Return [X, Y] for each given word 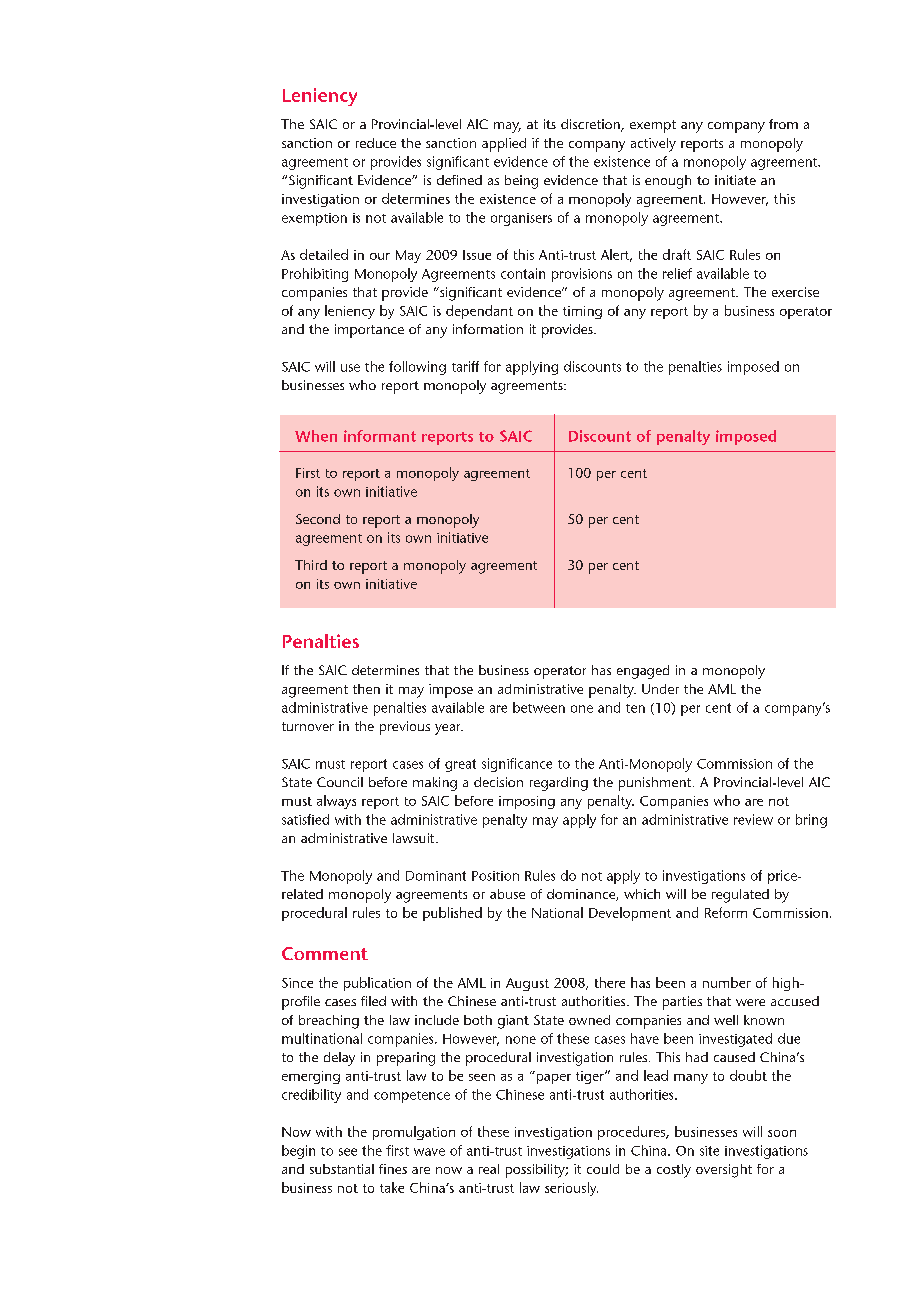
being [521, 182]
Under [660, 689]
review [753, 819]
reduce [376, 143]
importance [369, 331]
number [727, 982]
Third [311, 565]
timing [582, 312]
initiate [735, 180]
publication [377, 984]
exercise [795, 292]
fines [393, 1169]
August [527, 984]
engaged [643, 672]
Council [340, 782]
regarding [559, 784]
